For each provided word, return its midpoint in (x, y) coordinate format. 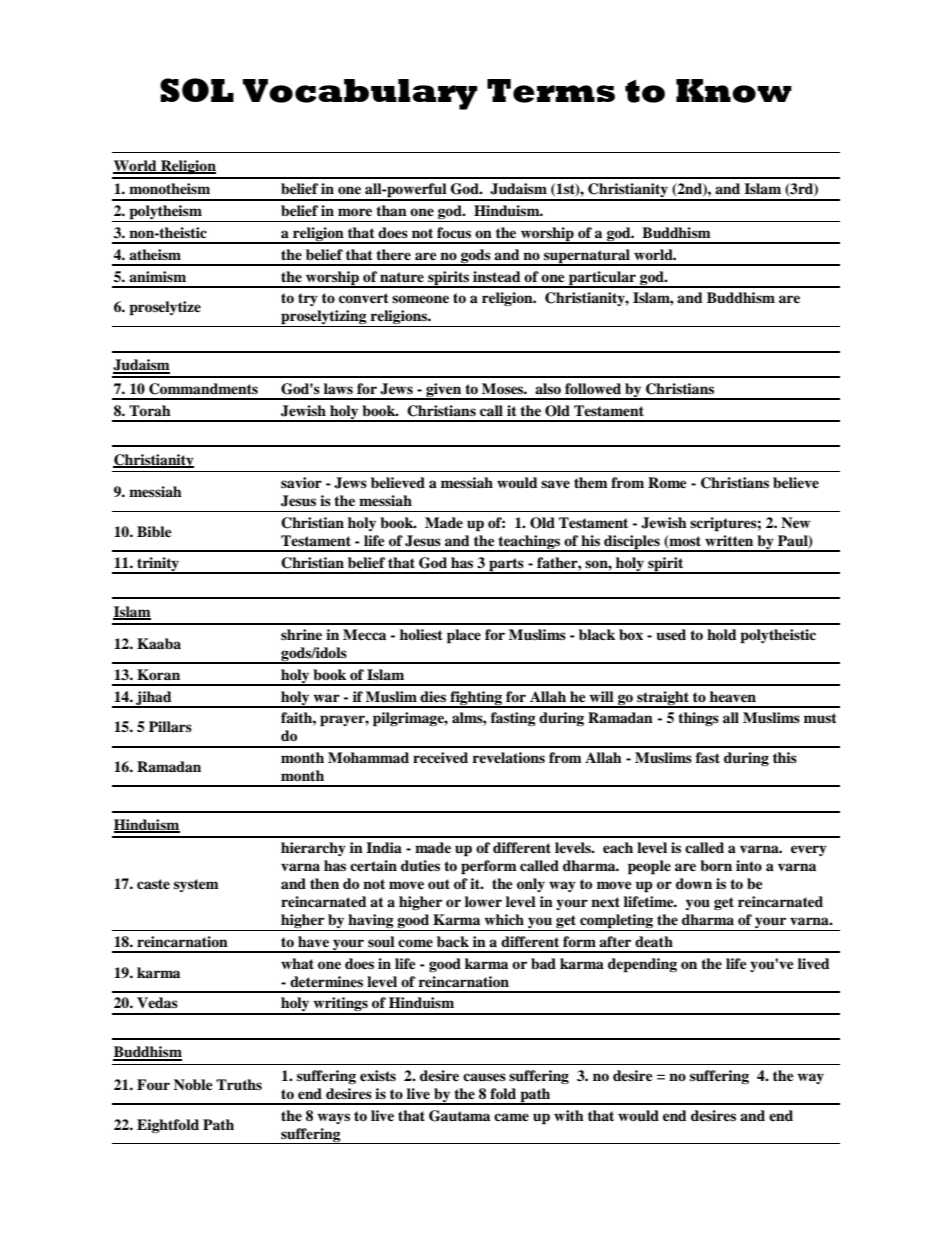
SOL (197, 90)
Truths (239, 1084)
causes (484, 1077)
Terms (551, 91)
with (569, 1115)
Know (734, 91)
